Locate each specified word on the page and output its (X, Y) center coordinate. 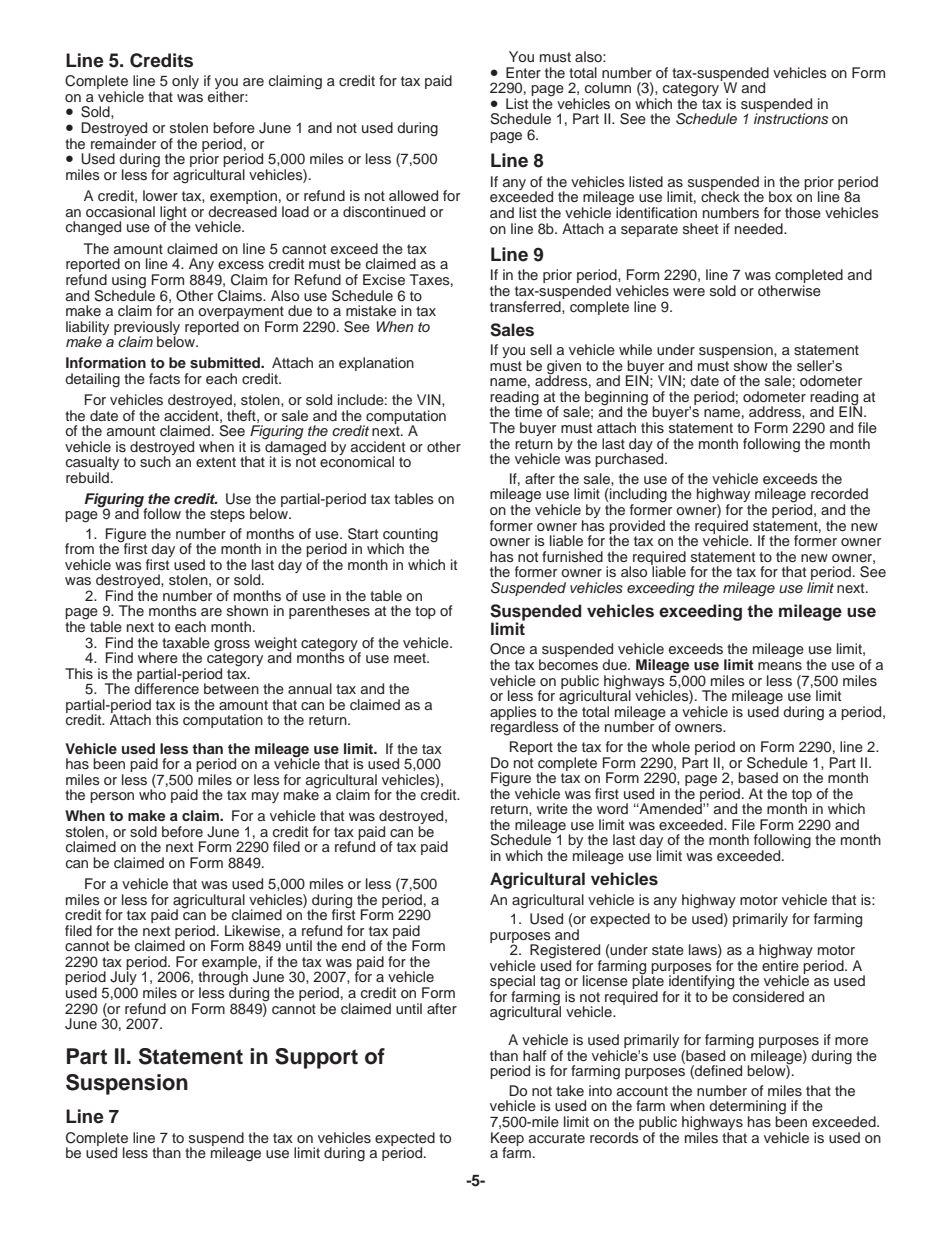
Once (507, 649)
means (780, 666)
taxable (186, 642)
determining (747, 1108)
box (780, 196)
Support (316, 1058)
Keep (507, 1140)
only (185, 82)
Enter (523, 72)
